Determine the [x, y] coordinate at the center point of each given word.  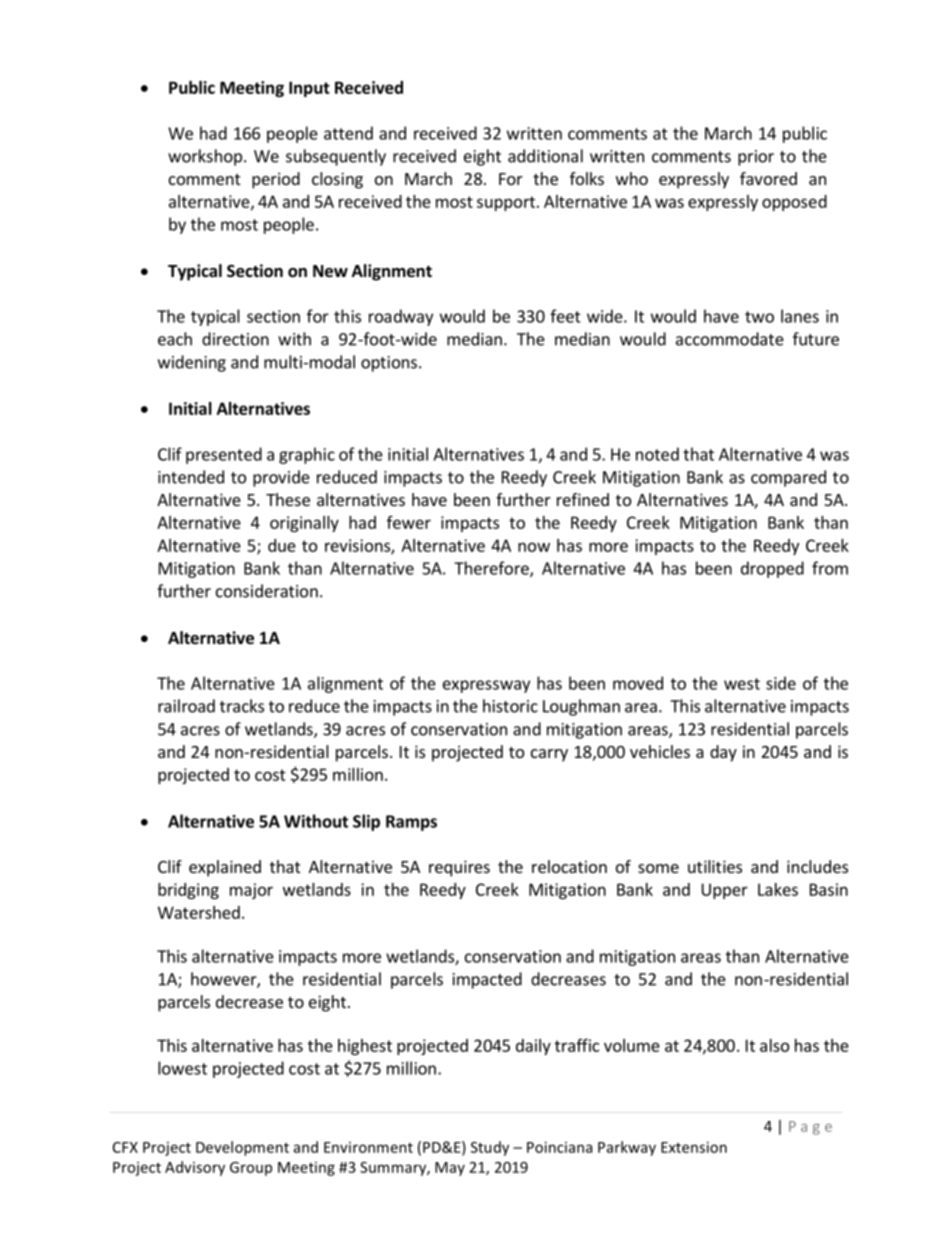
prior [756, 158]
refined [583, 499]
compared [788, 478]
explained [225, 868]
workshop [205, 157]
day [723, 753]
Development [242, 1148]
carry [549, 755]
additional [545, 156]
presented [224, 455]
